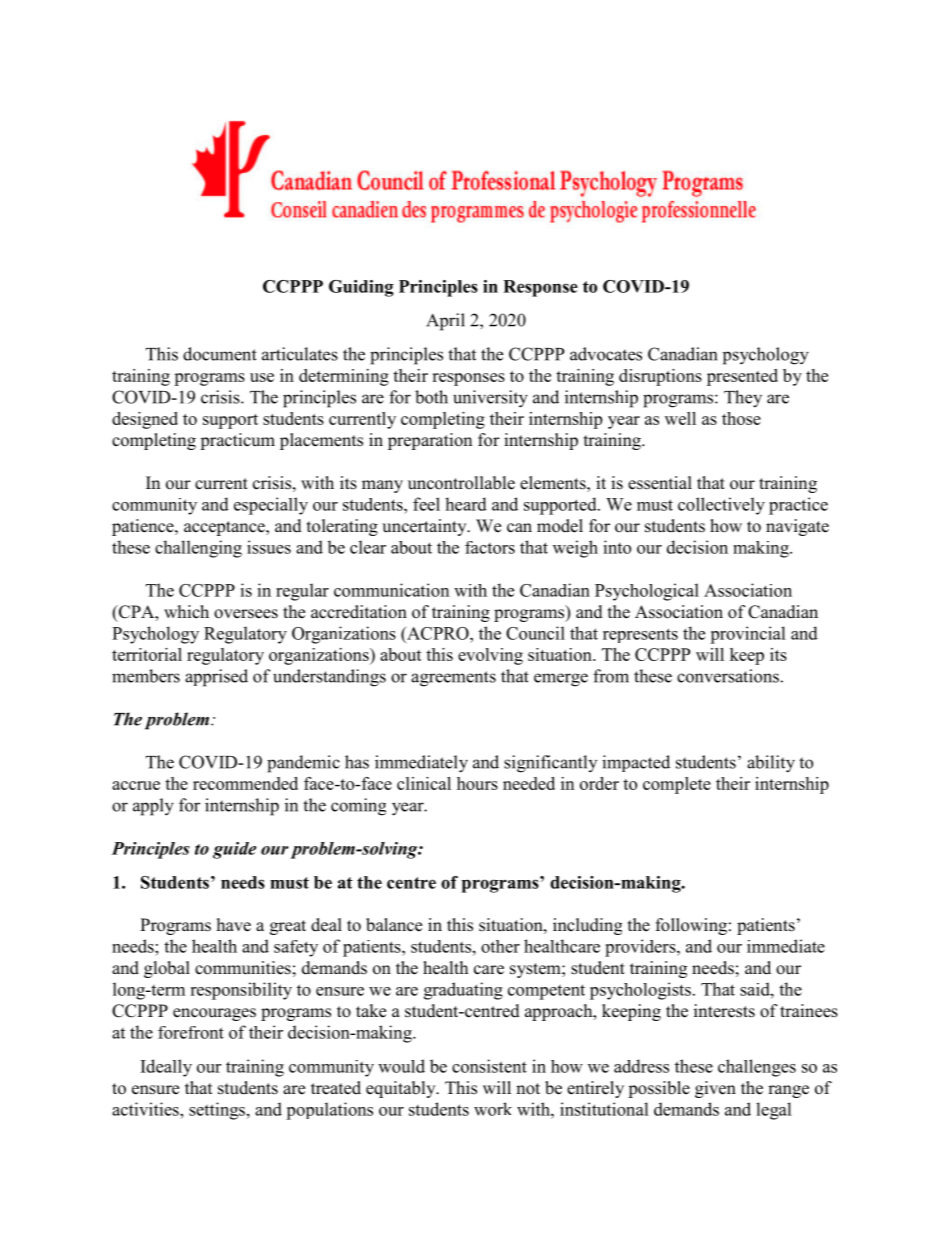 This screenshot has width=952, height=1233. What do you see at coordinates (742, 377) in the screenshot?
I see `presented` at bounding box center [742, 377].
